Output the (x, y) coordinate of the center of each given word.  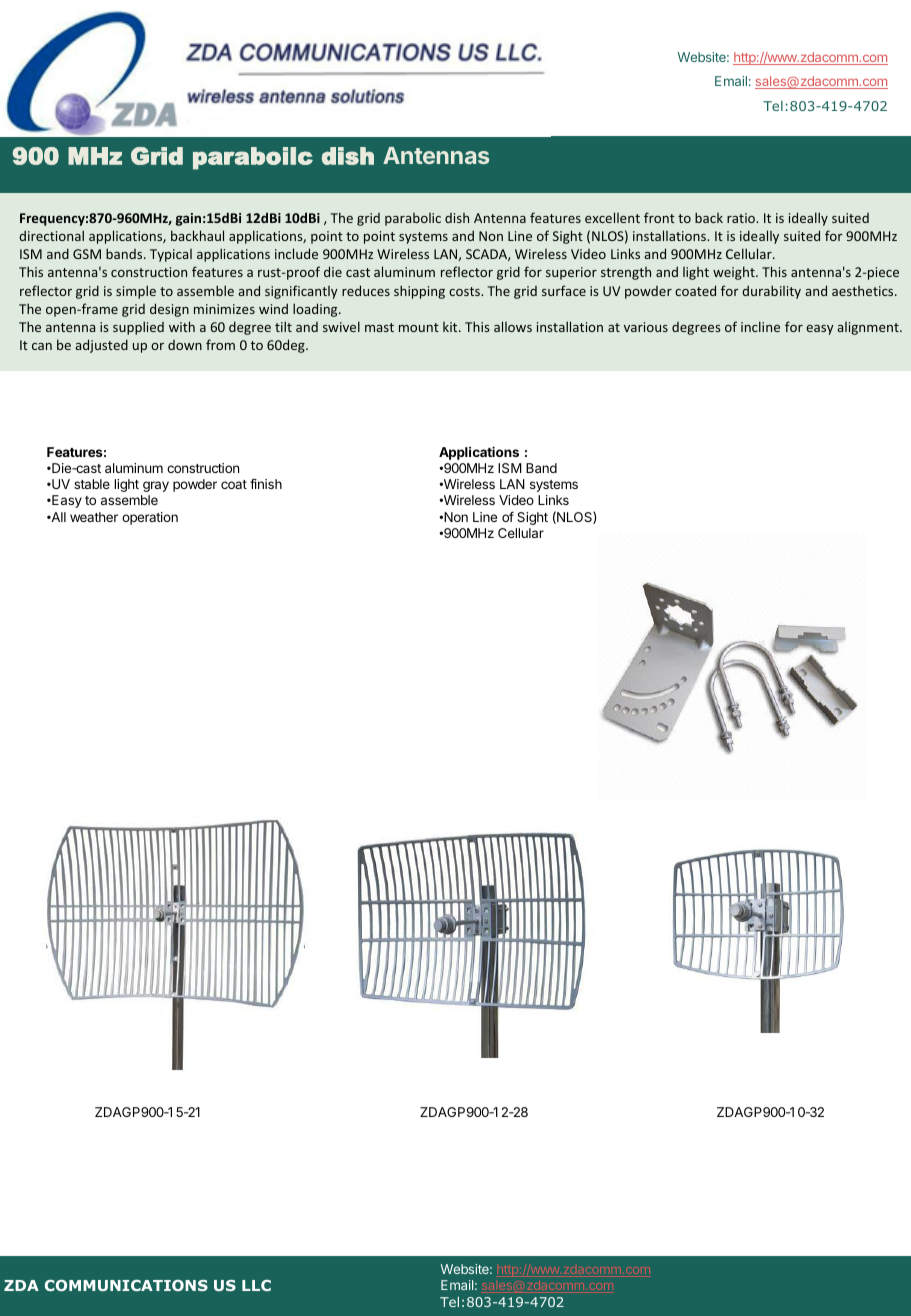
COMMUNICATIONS (126, 1285)
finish (266, 484)
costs (465, 291)
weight (735, 273)
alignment (869, 328)
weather (94, 517)
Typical (171, 255)
